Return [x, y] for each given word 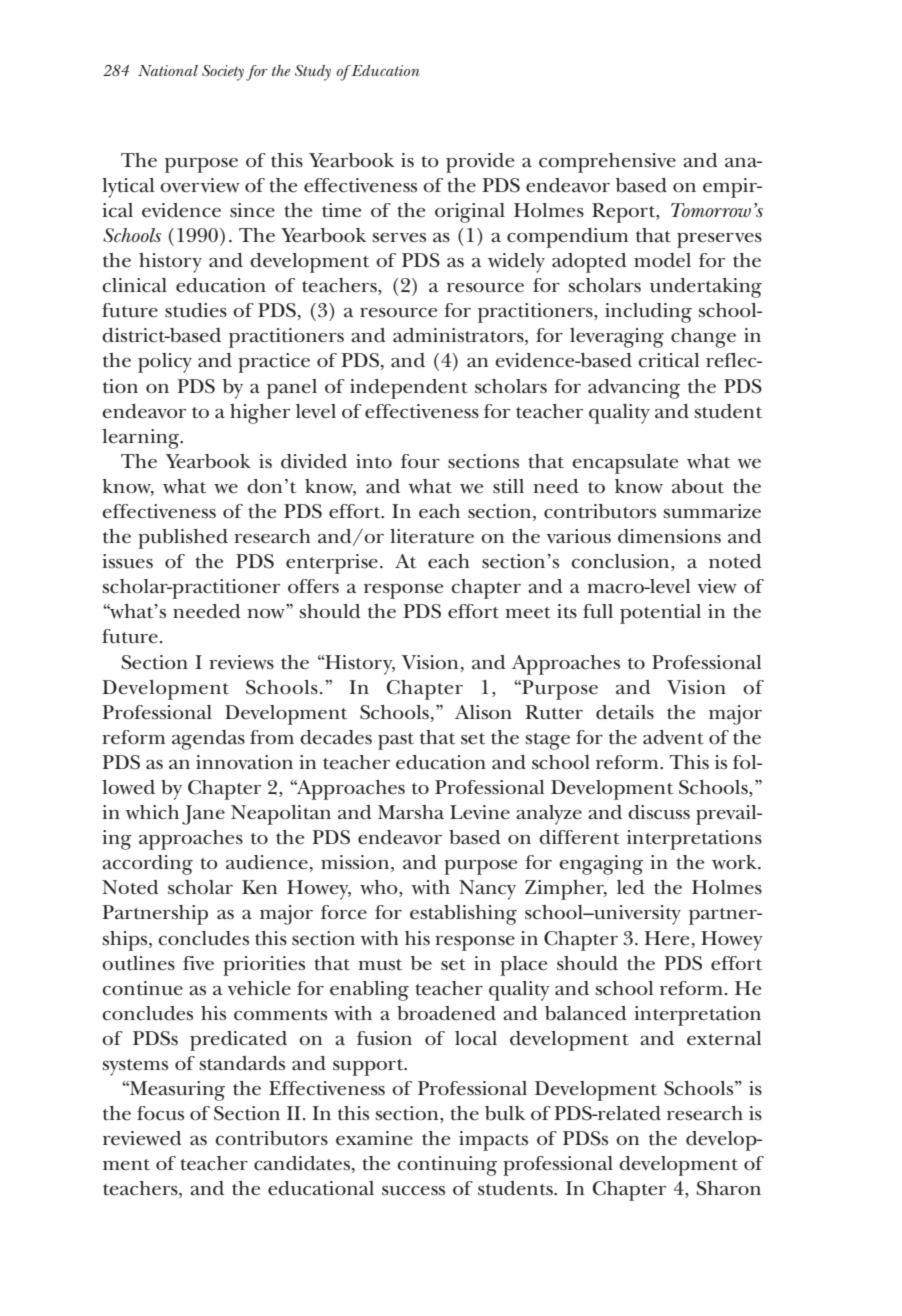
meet [528, 613]
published [183, 539]
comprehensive [607, 163]
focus [160, 1113]
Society [223, 73]
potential [660, 614]
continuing [447, 1166]
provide [480, 163]
